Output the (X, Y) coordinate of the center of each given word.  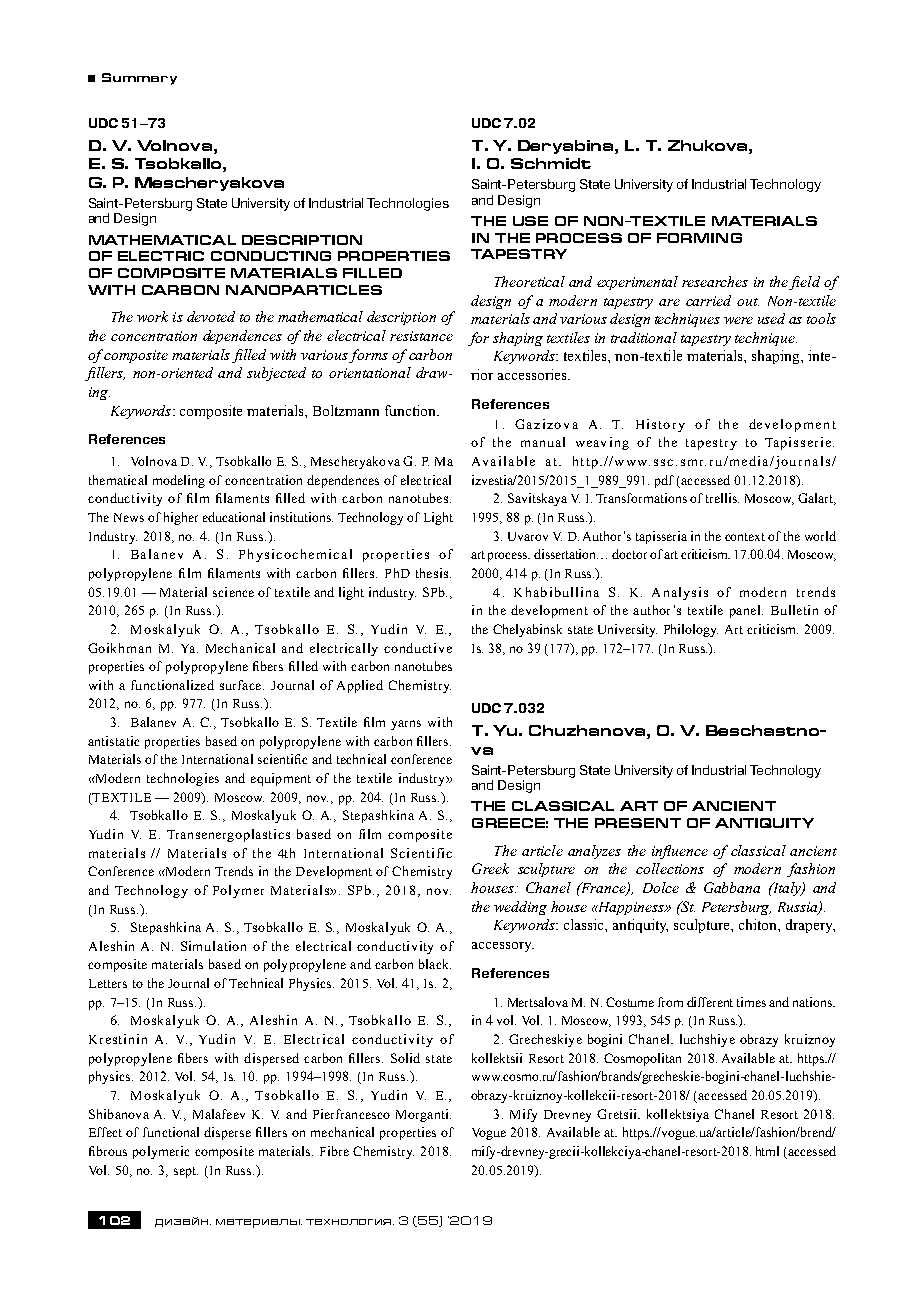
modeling (179, 481)
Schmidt (551, 163)
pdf (664, 481)
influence (680, 852)
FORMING (699, 238)
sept (186, 1172)
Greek (490, 868)
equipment (281, 779)
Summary (139, 79)
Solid (405, 1058)
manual (543, 442)
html (767, 1151)
